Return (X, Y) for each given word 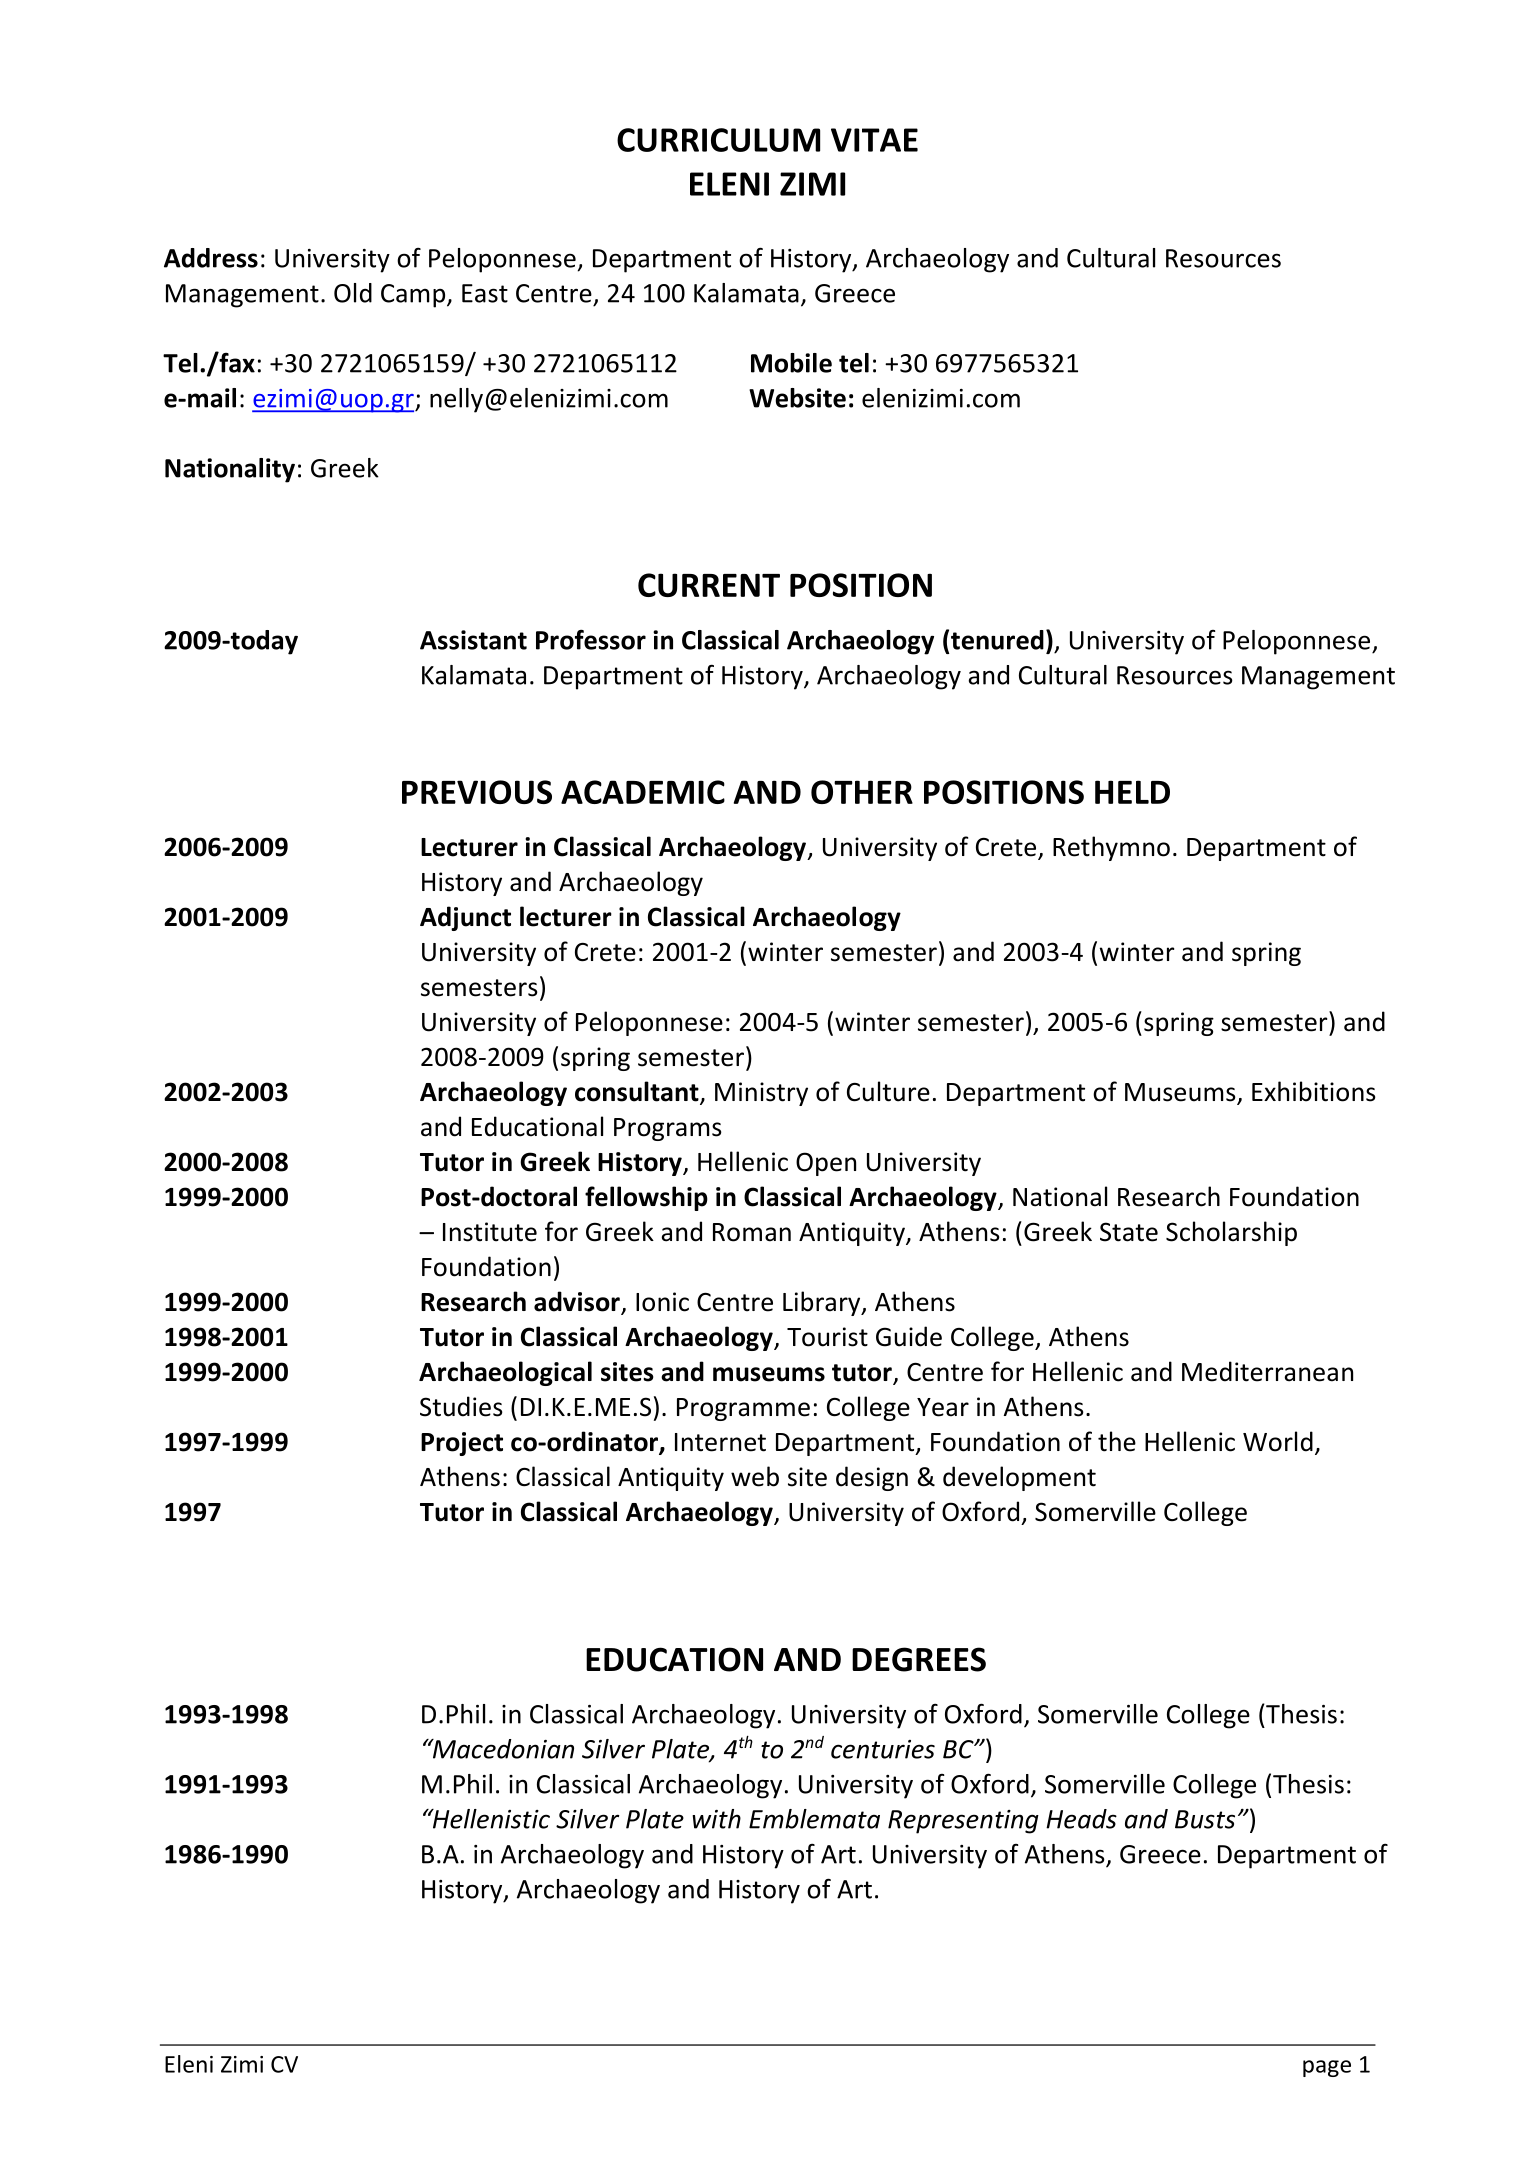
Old (353, 293)
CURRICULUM (718, 140)
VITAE (874, 140)
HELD (1132, 792)
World (1278, 1441)
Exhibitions (1314, 1091)
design (872, 1478)
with (716, 1819)
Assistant (473, 640)
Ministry (761, 1094)
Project (462, 1444)
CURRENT (709, 585)
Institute (490, 1232)
